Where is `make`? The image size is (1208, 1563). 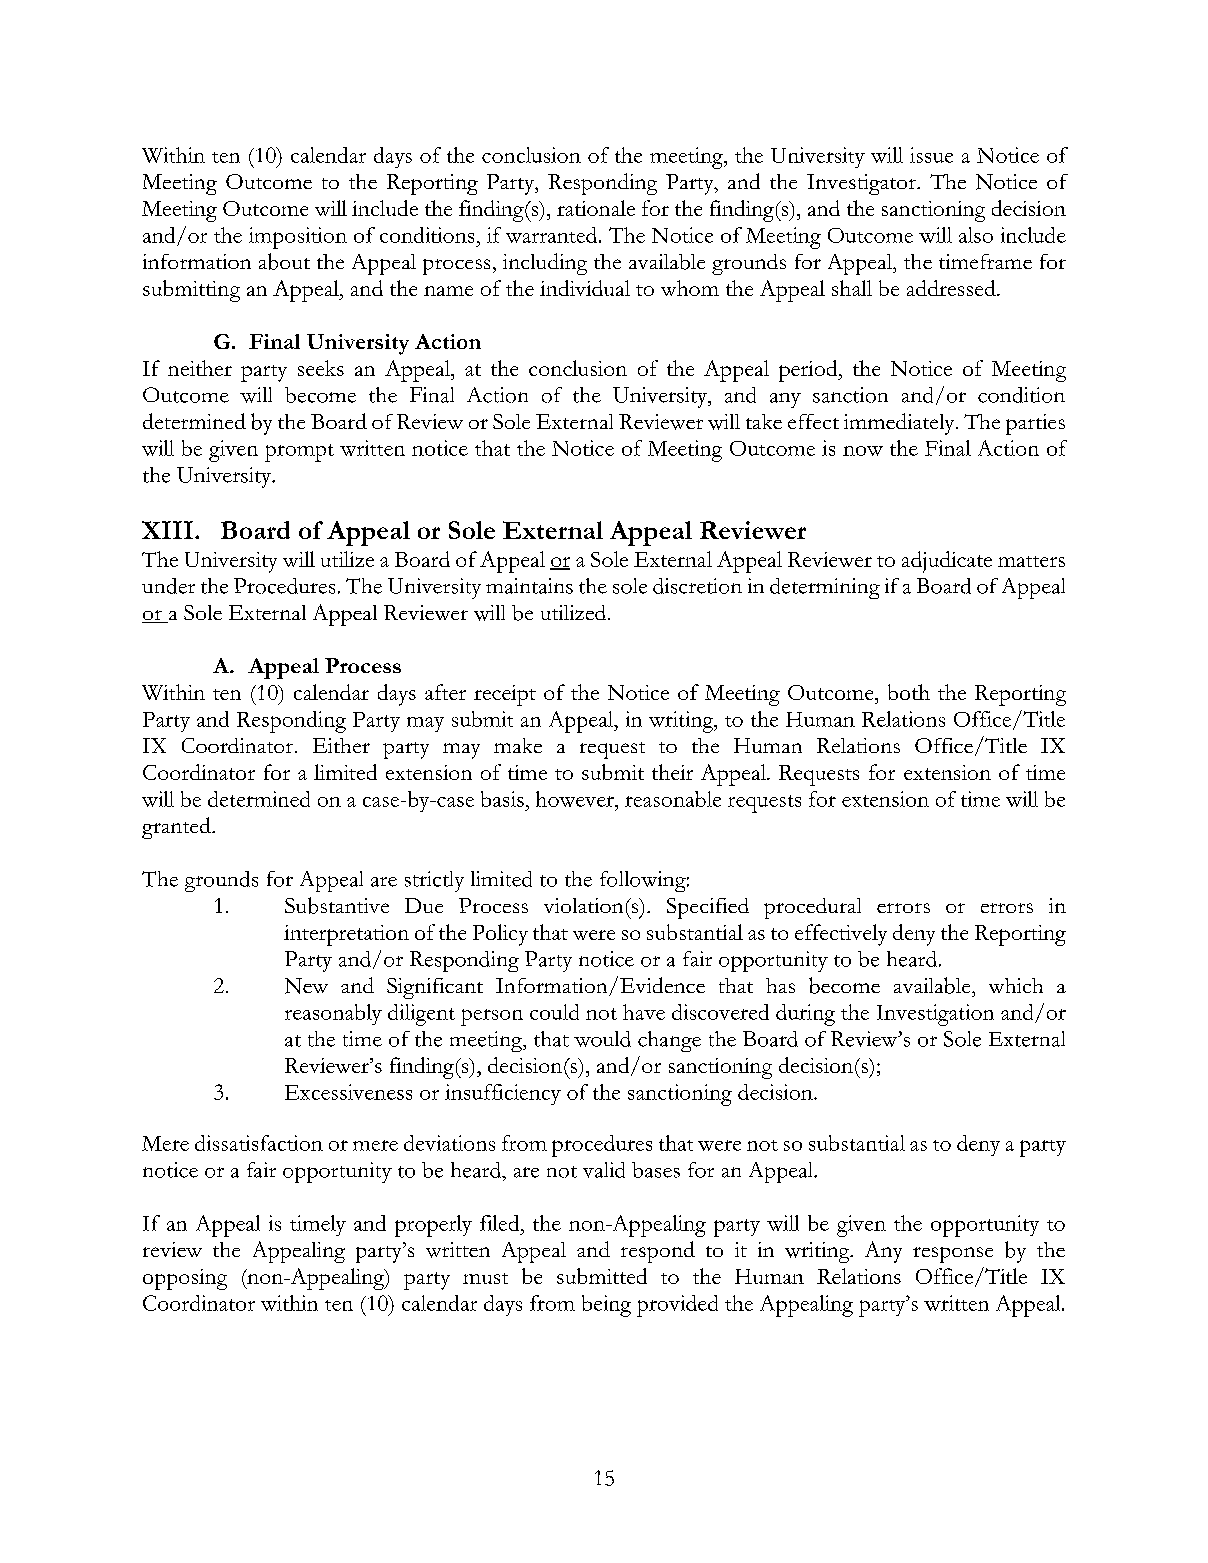
make is located at coordinates (518, 745).
